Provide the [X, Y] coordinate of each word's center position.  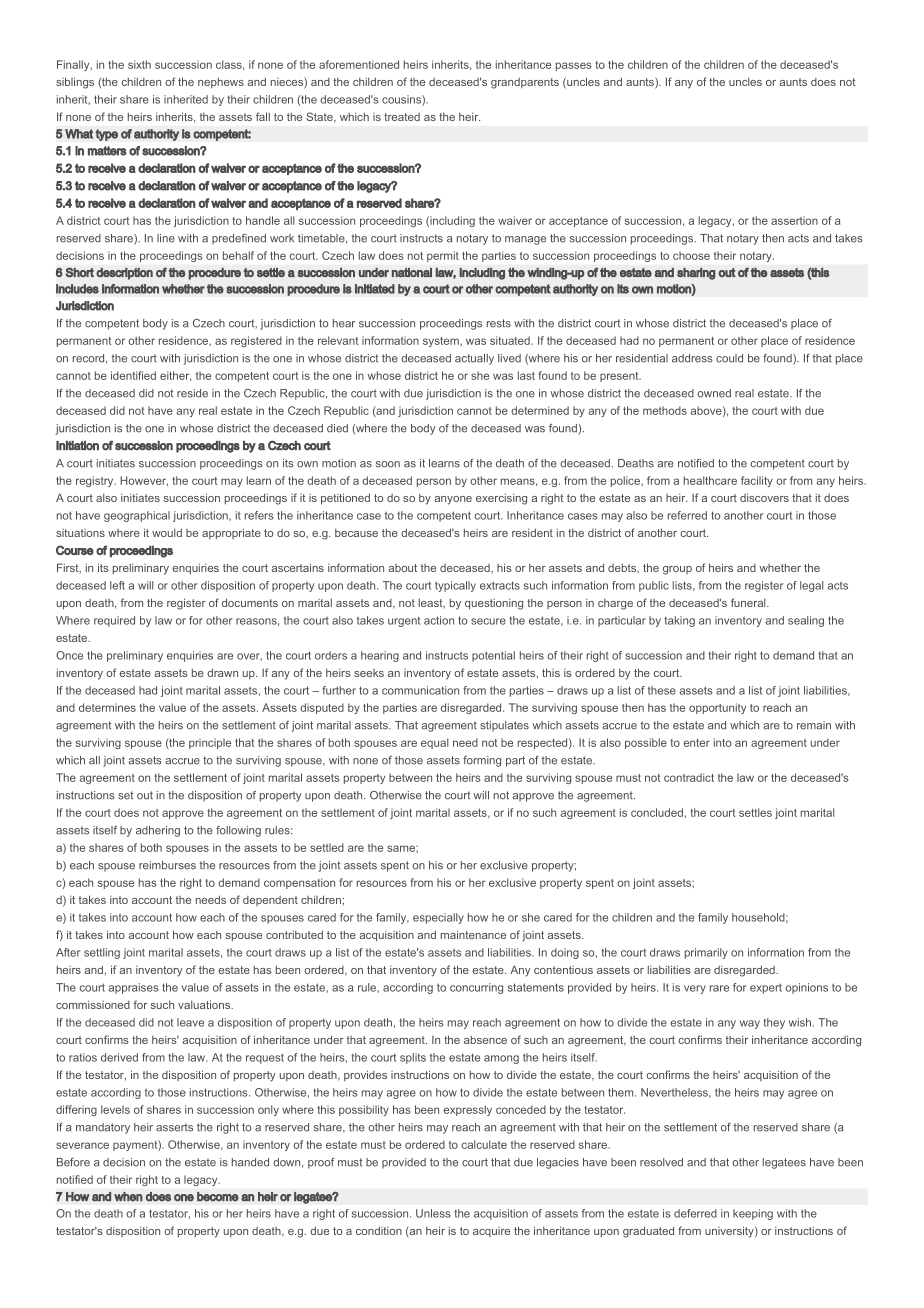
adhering [158, 831]
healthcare [710, 480]
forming [482, 761]
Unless [433, 1213]
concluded [657, 812]
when [128, 1196]
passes [573, 66]
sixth [139, 64]
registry [96, 481]
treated [402, 117]
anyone [453, 500]
